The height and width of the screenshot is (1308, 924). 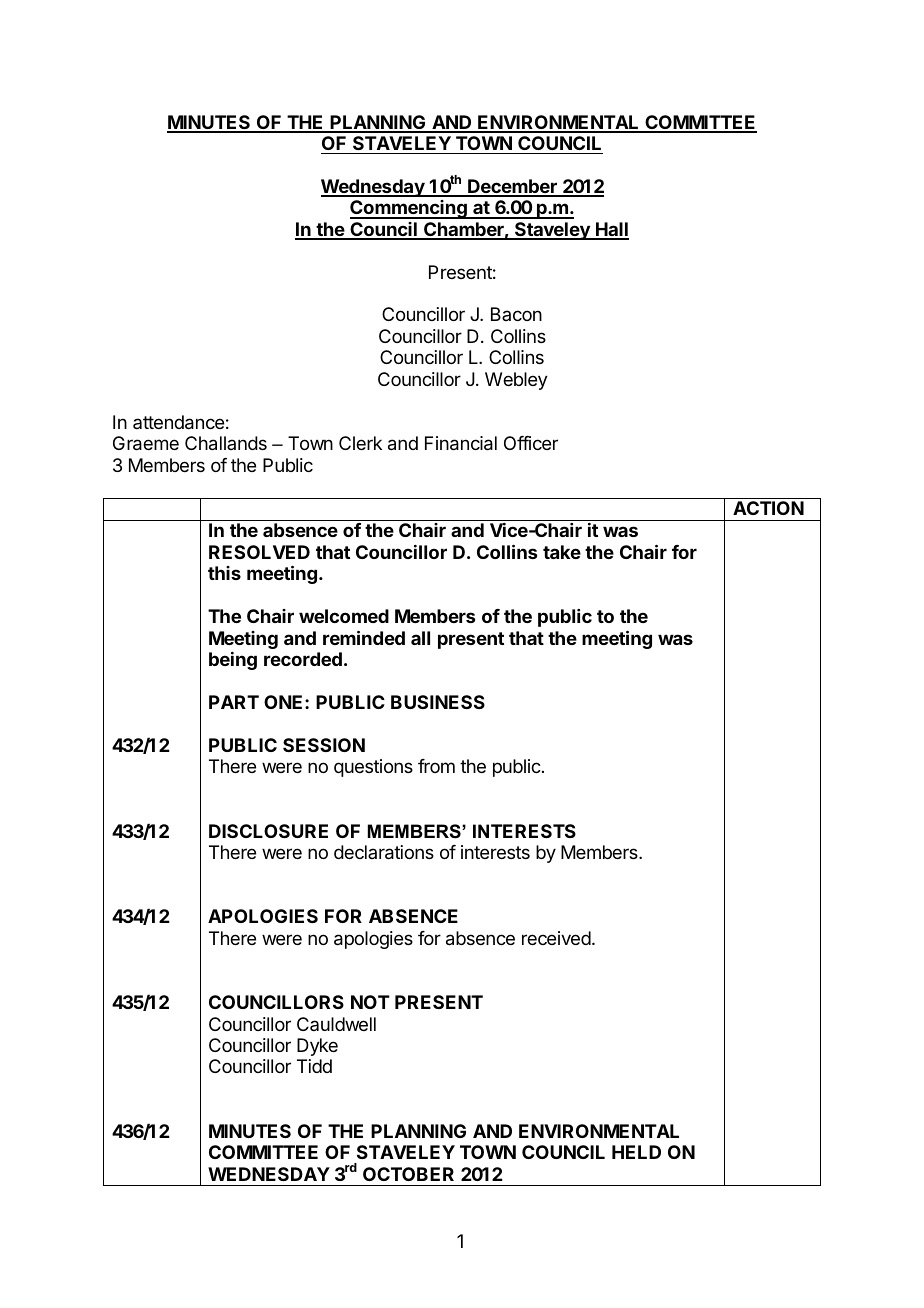 I want to click on Dyke, so click(x=317, y=1047).
